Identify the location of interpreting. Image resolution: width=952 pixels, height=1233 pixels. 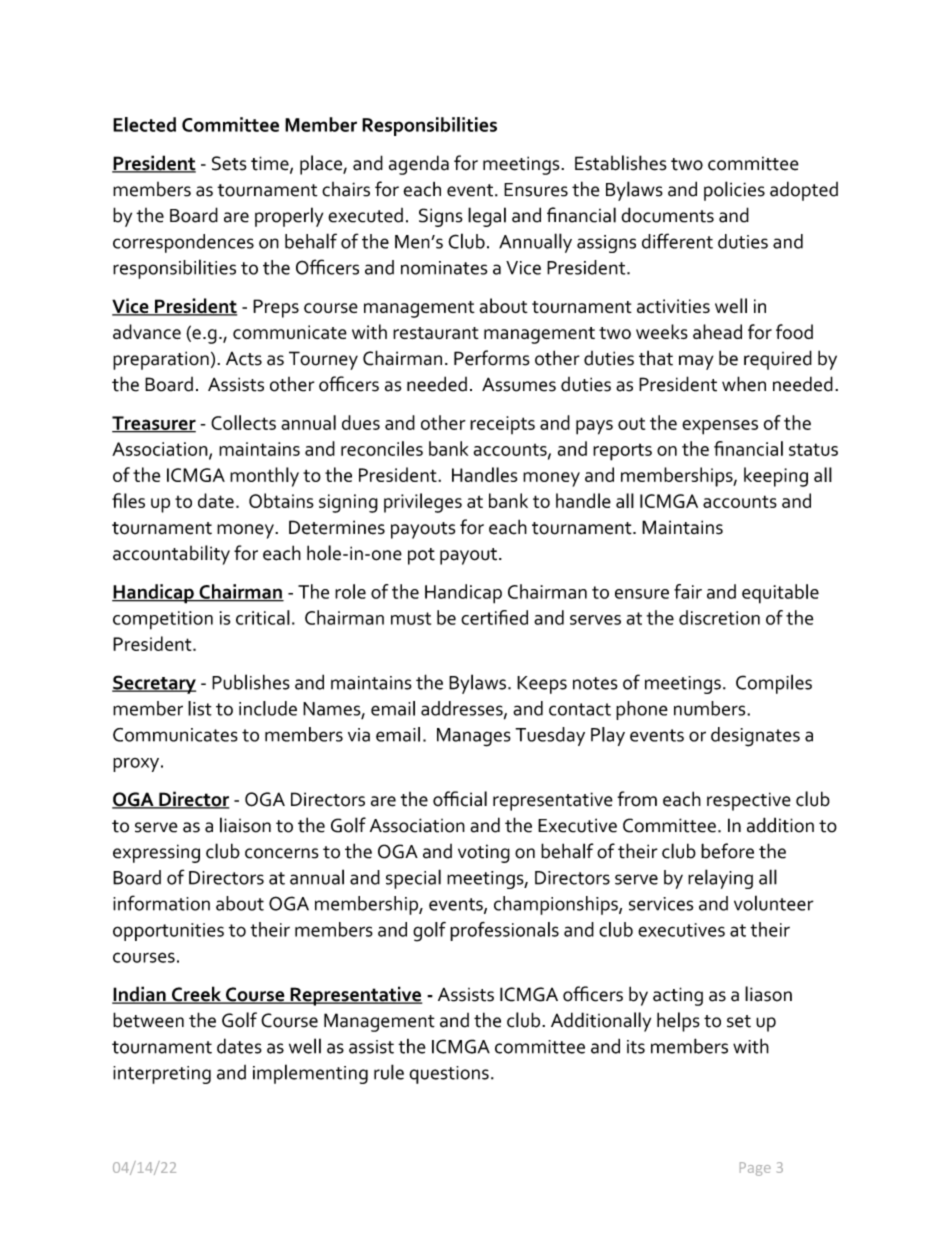
(162, 1075).
